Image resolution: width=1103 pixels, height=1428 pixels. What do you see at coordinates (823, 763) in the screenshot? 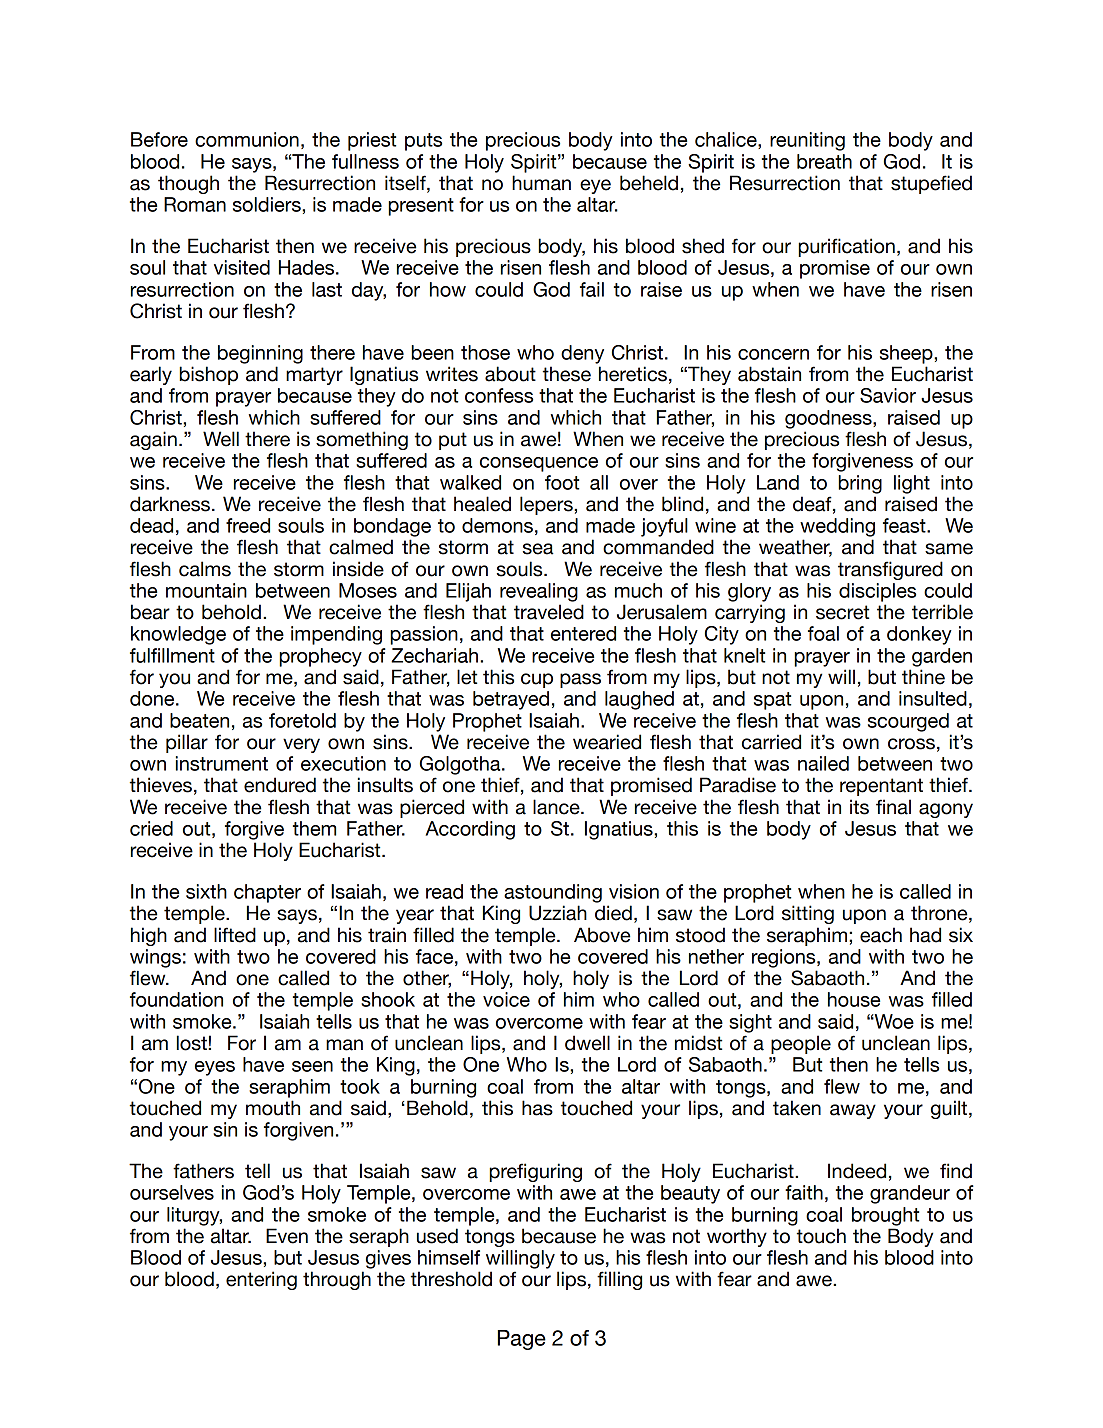
I see `nailed` at bounding box center [823, 763].
